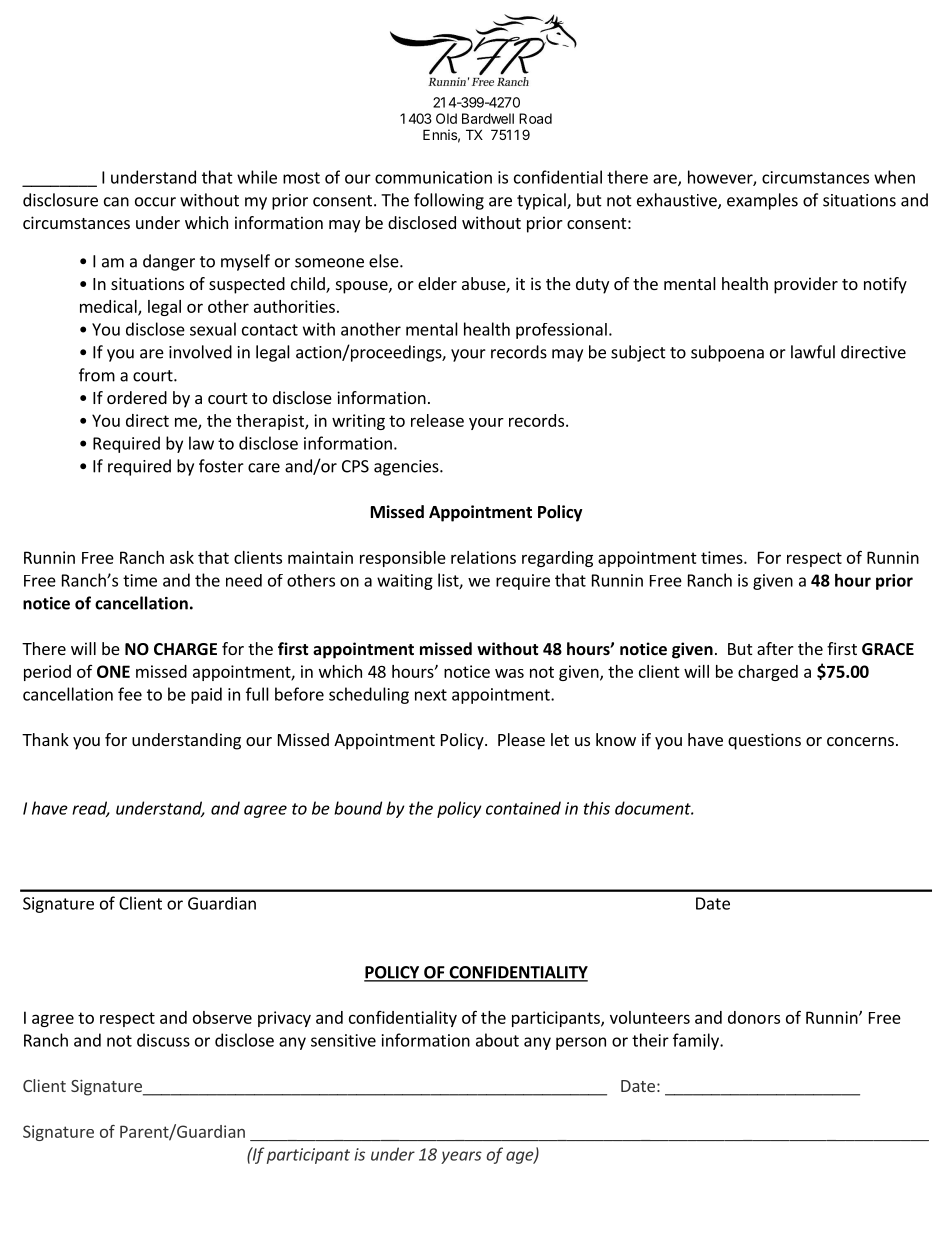 Image resolution: width=952 pixels, height=1233 pixels. I want to click on occur, so click(155, 202).
